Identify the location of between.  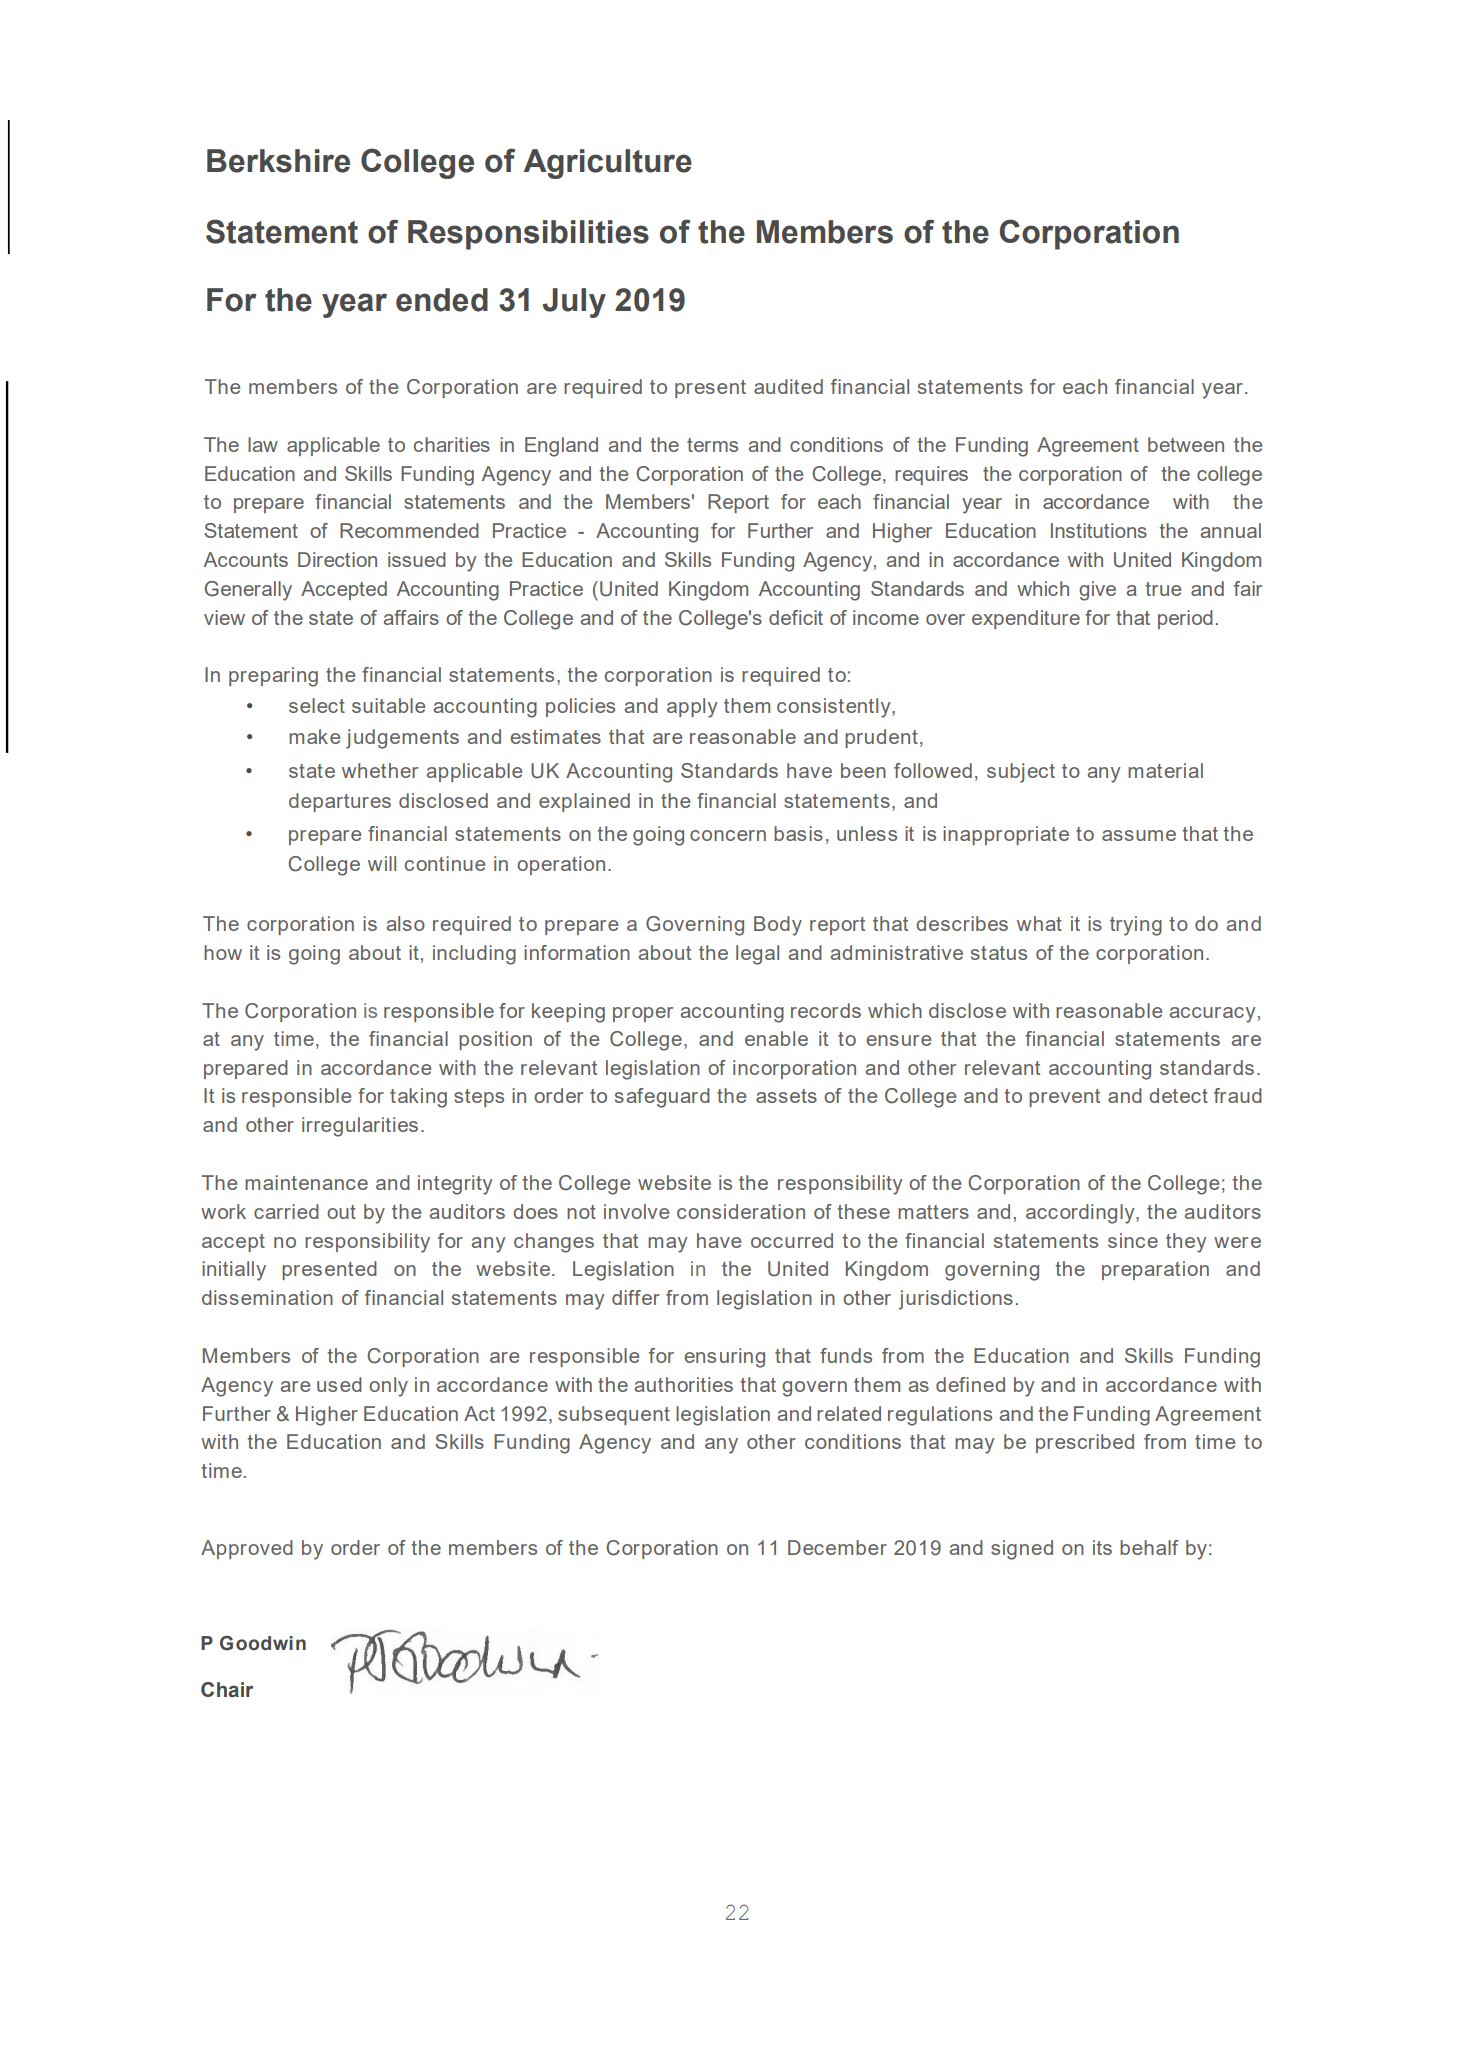
(1186, 444).
